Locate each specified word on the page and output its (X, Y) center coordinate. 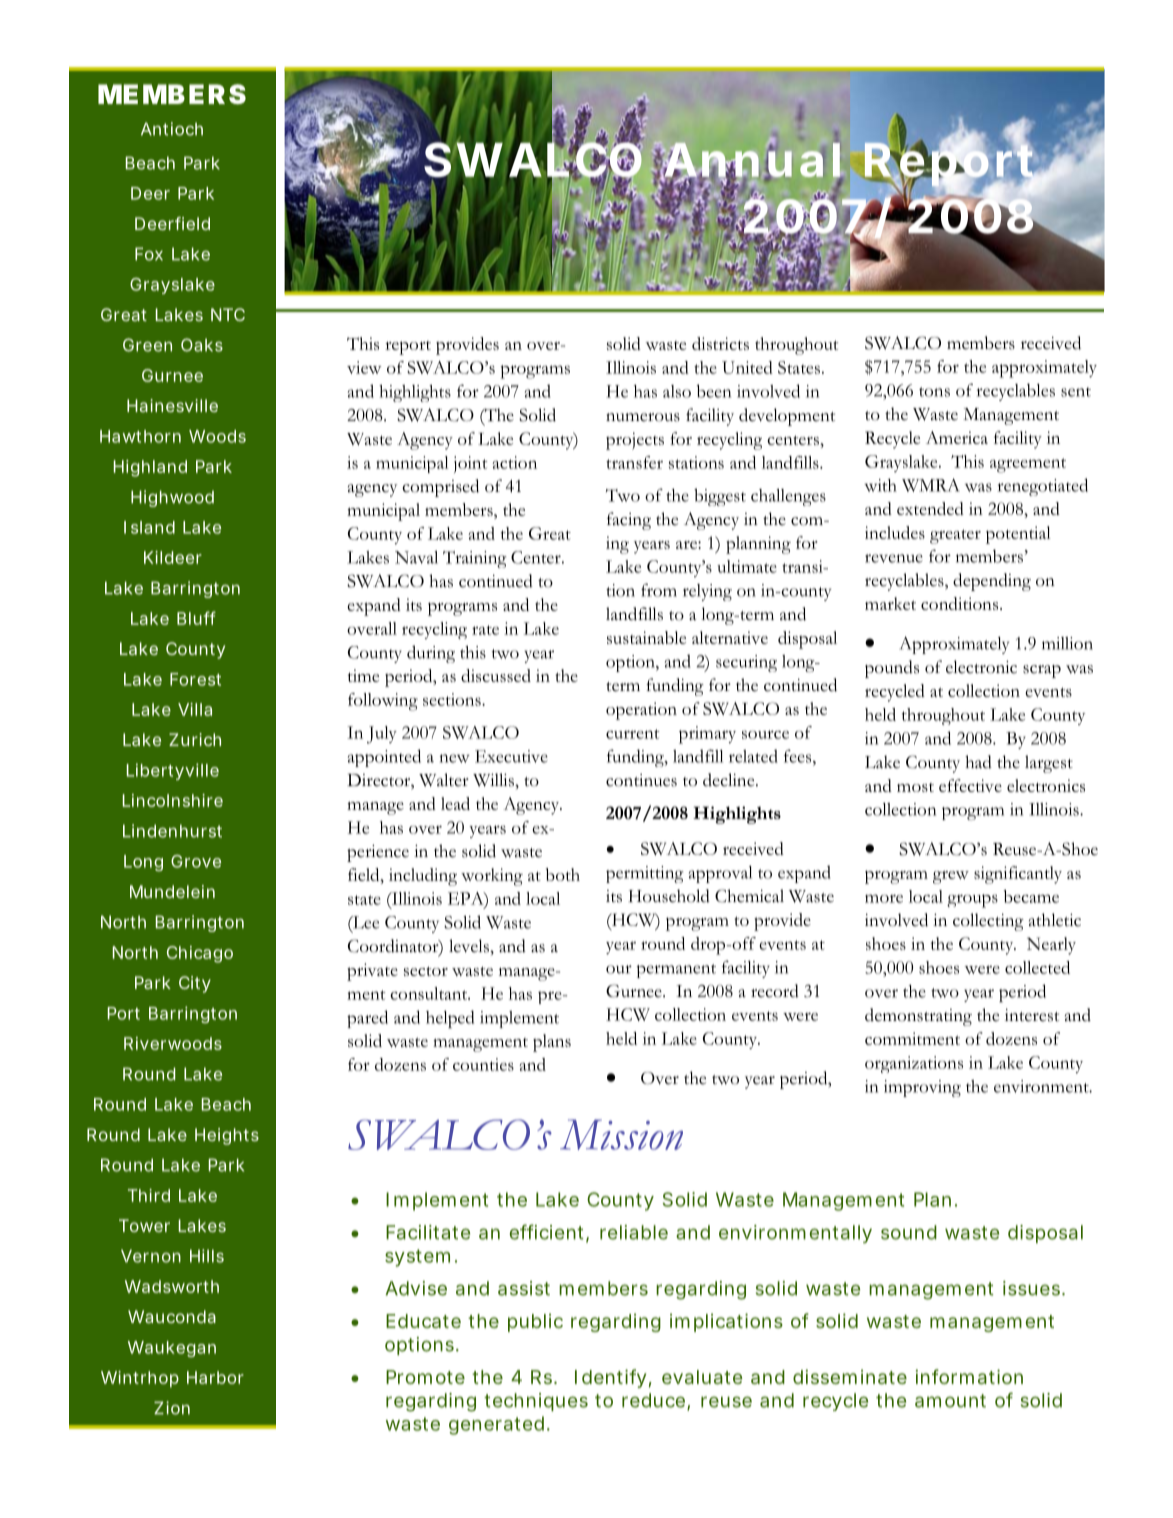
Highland (150, 468)
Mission (621, 1134)
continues (641, 780)
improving (922, 1088)
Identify (610, 1378)
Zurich (195, 739)
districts (720, 343)
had (978, 762)
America (957, 437)
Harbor (215, 1377)
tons (934, 392)
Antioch (172, 129)
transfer (634, 462)
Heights (227, 1136)
